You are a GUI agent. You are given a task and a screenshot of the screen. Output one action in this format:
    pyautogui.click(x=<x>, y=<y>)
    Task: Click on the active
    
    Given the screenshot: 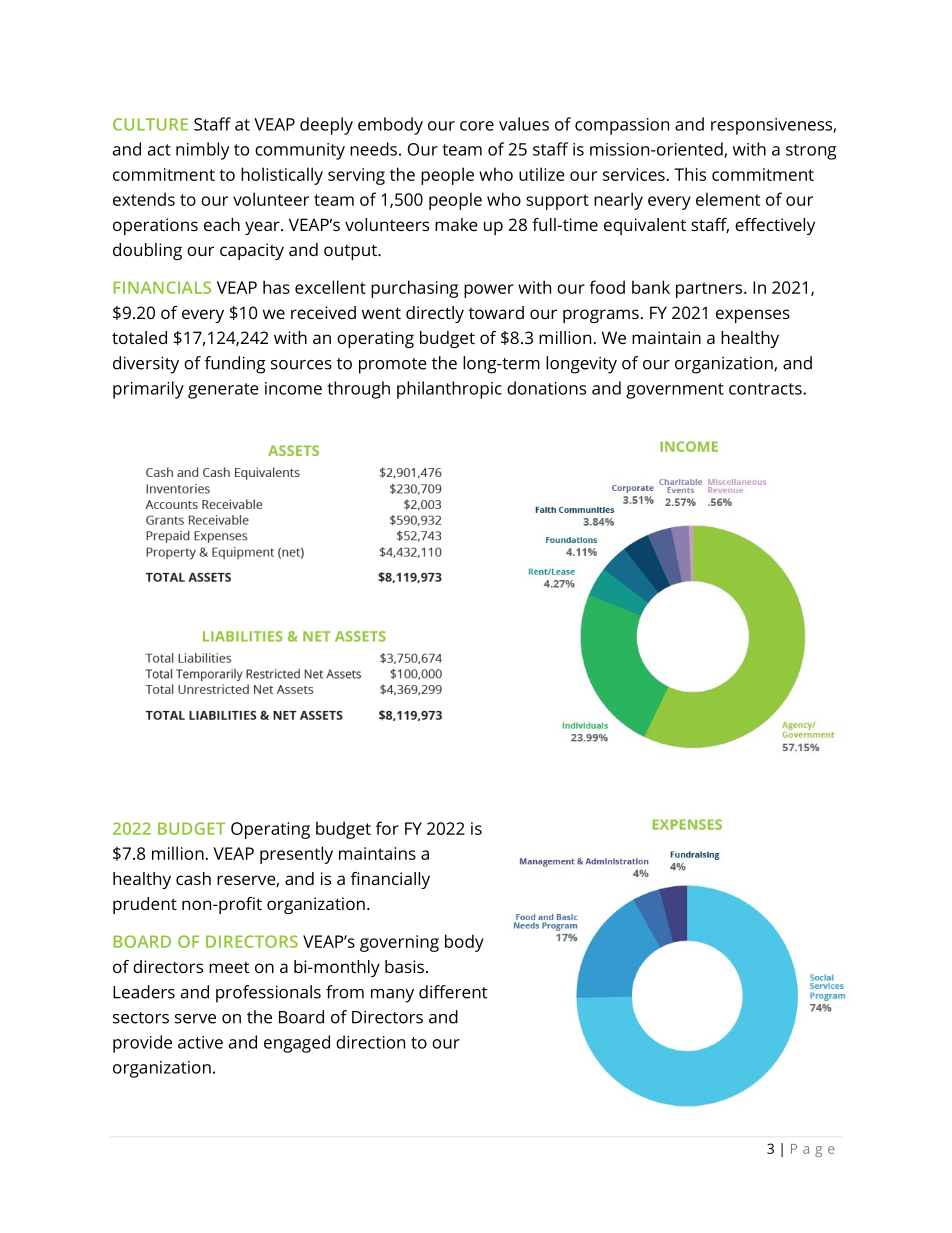 What is the action you would take?
    pyautogui.click(x=200, y=1042)
